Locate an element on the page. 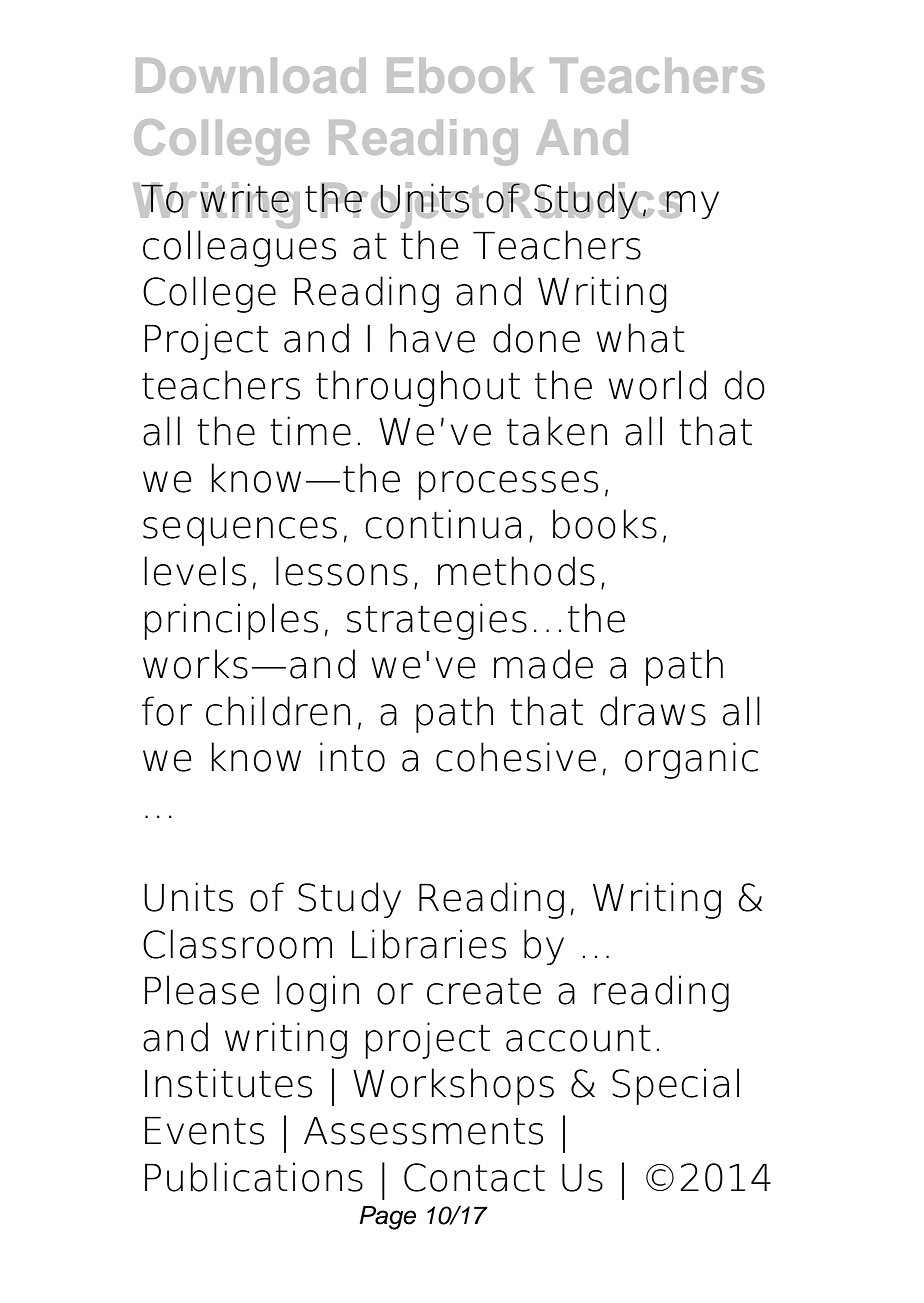  draws is located at coordinates (653, 711).
